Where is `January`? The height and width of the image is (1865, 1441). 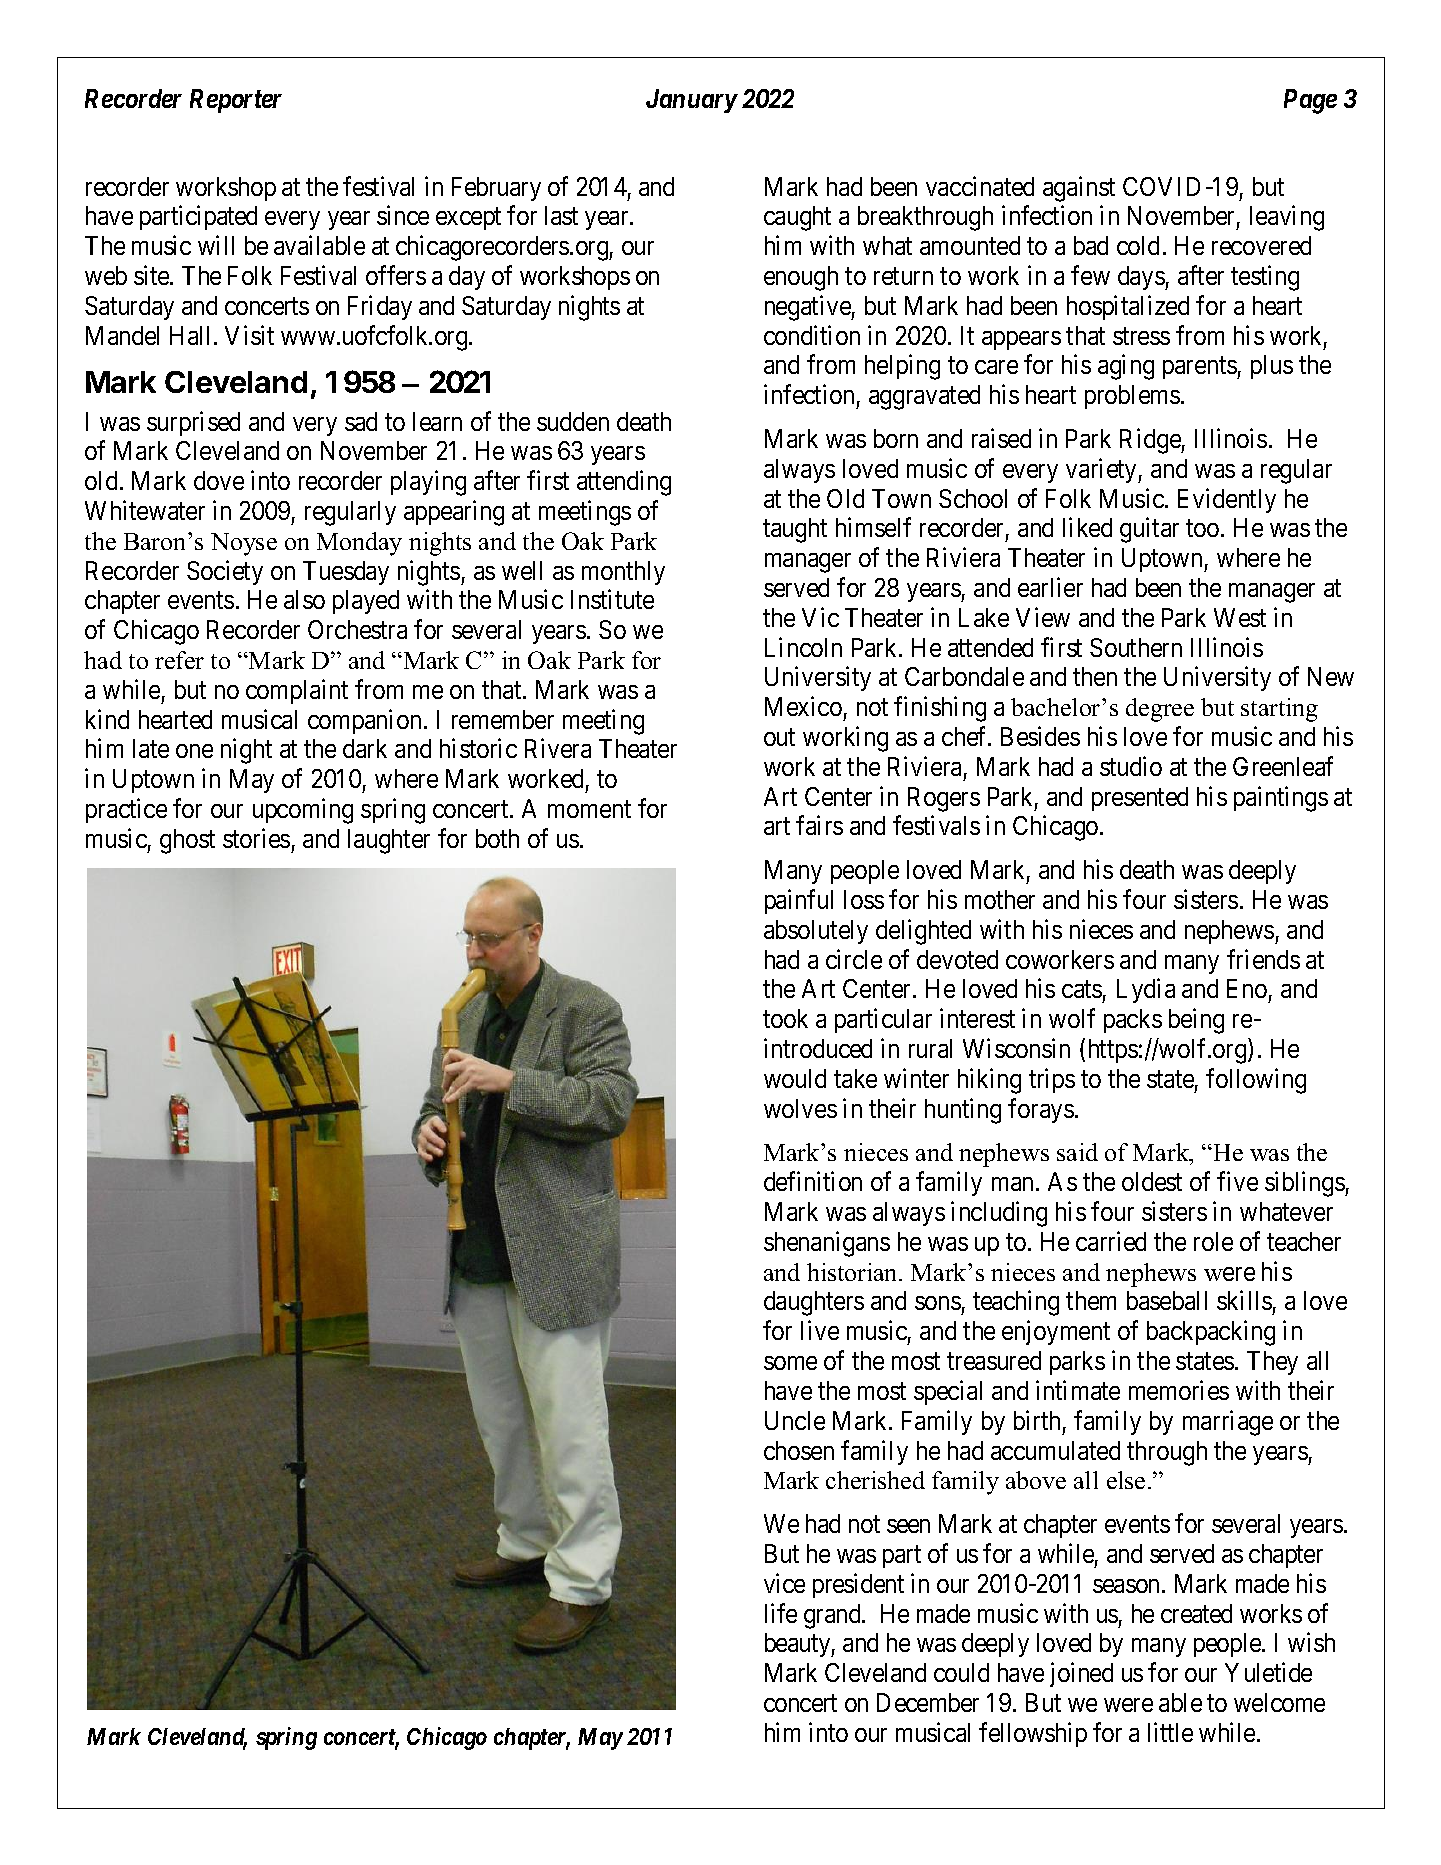
January is located at coordinates (691, 101).
